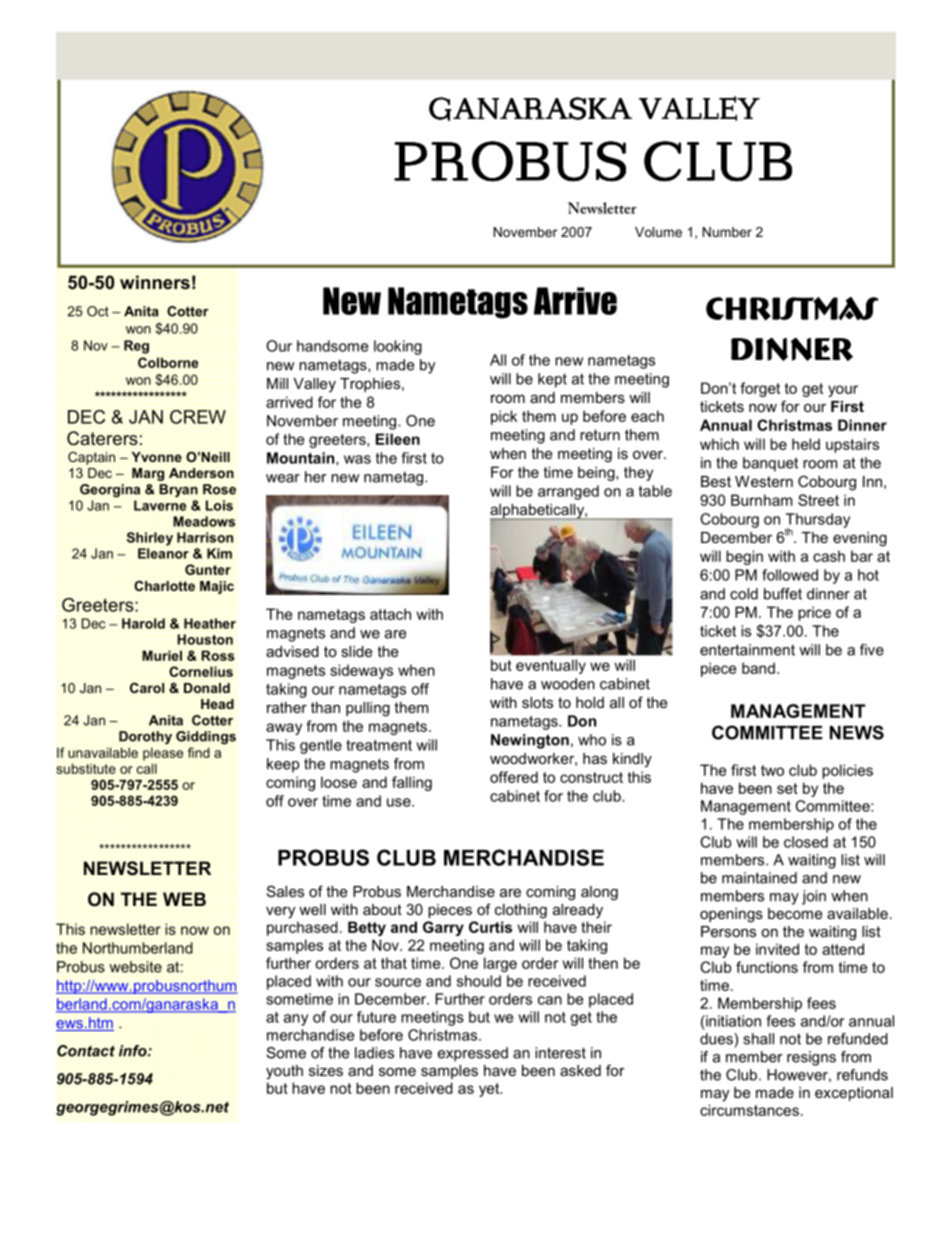 This screenshot has height=1233, width=952. I want to click on Curtis, so click(490, 927).
